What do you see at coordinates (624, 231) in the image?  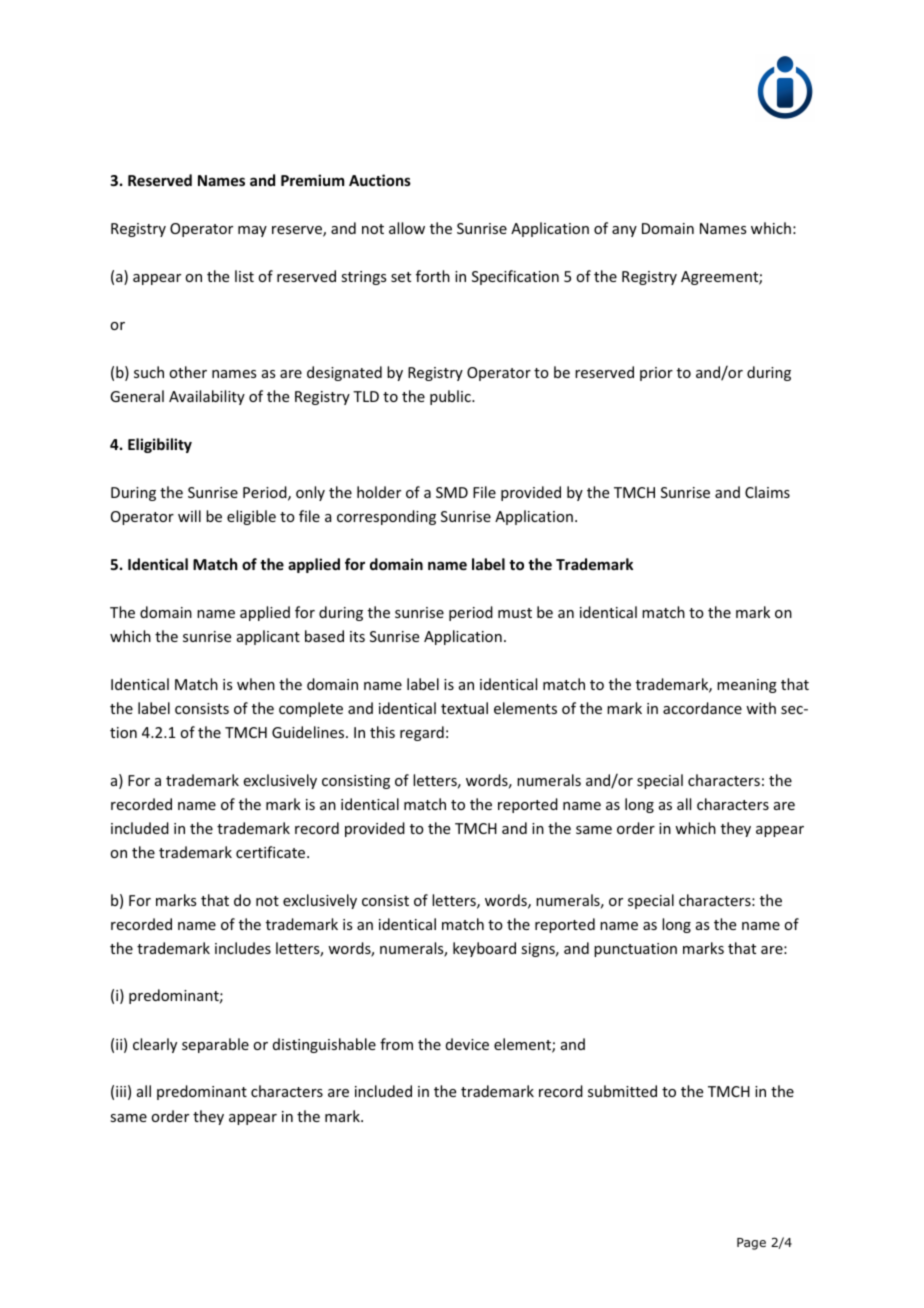 I see `any` at bounding box center [624, 231].
